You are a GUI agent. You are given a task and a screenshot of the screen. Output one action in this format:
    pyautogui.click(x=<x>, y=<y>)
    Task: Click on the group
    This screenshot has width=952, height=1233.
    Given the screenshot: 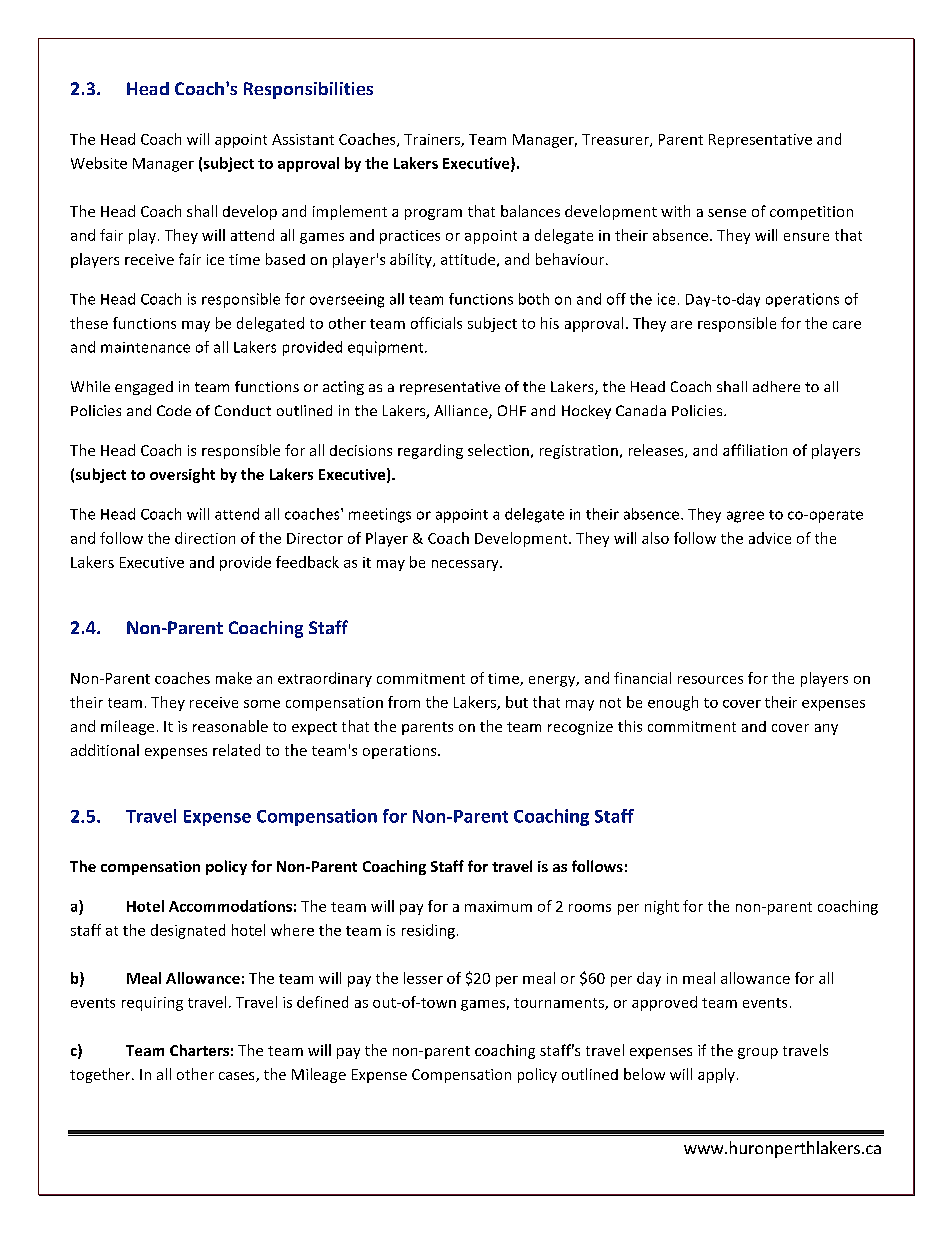 What is the action you would take?
    pyautogui.click(x=758, y=1053)
